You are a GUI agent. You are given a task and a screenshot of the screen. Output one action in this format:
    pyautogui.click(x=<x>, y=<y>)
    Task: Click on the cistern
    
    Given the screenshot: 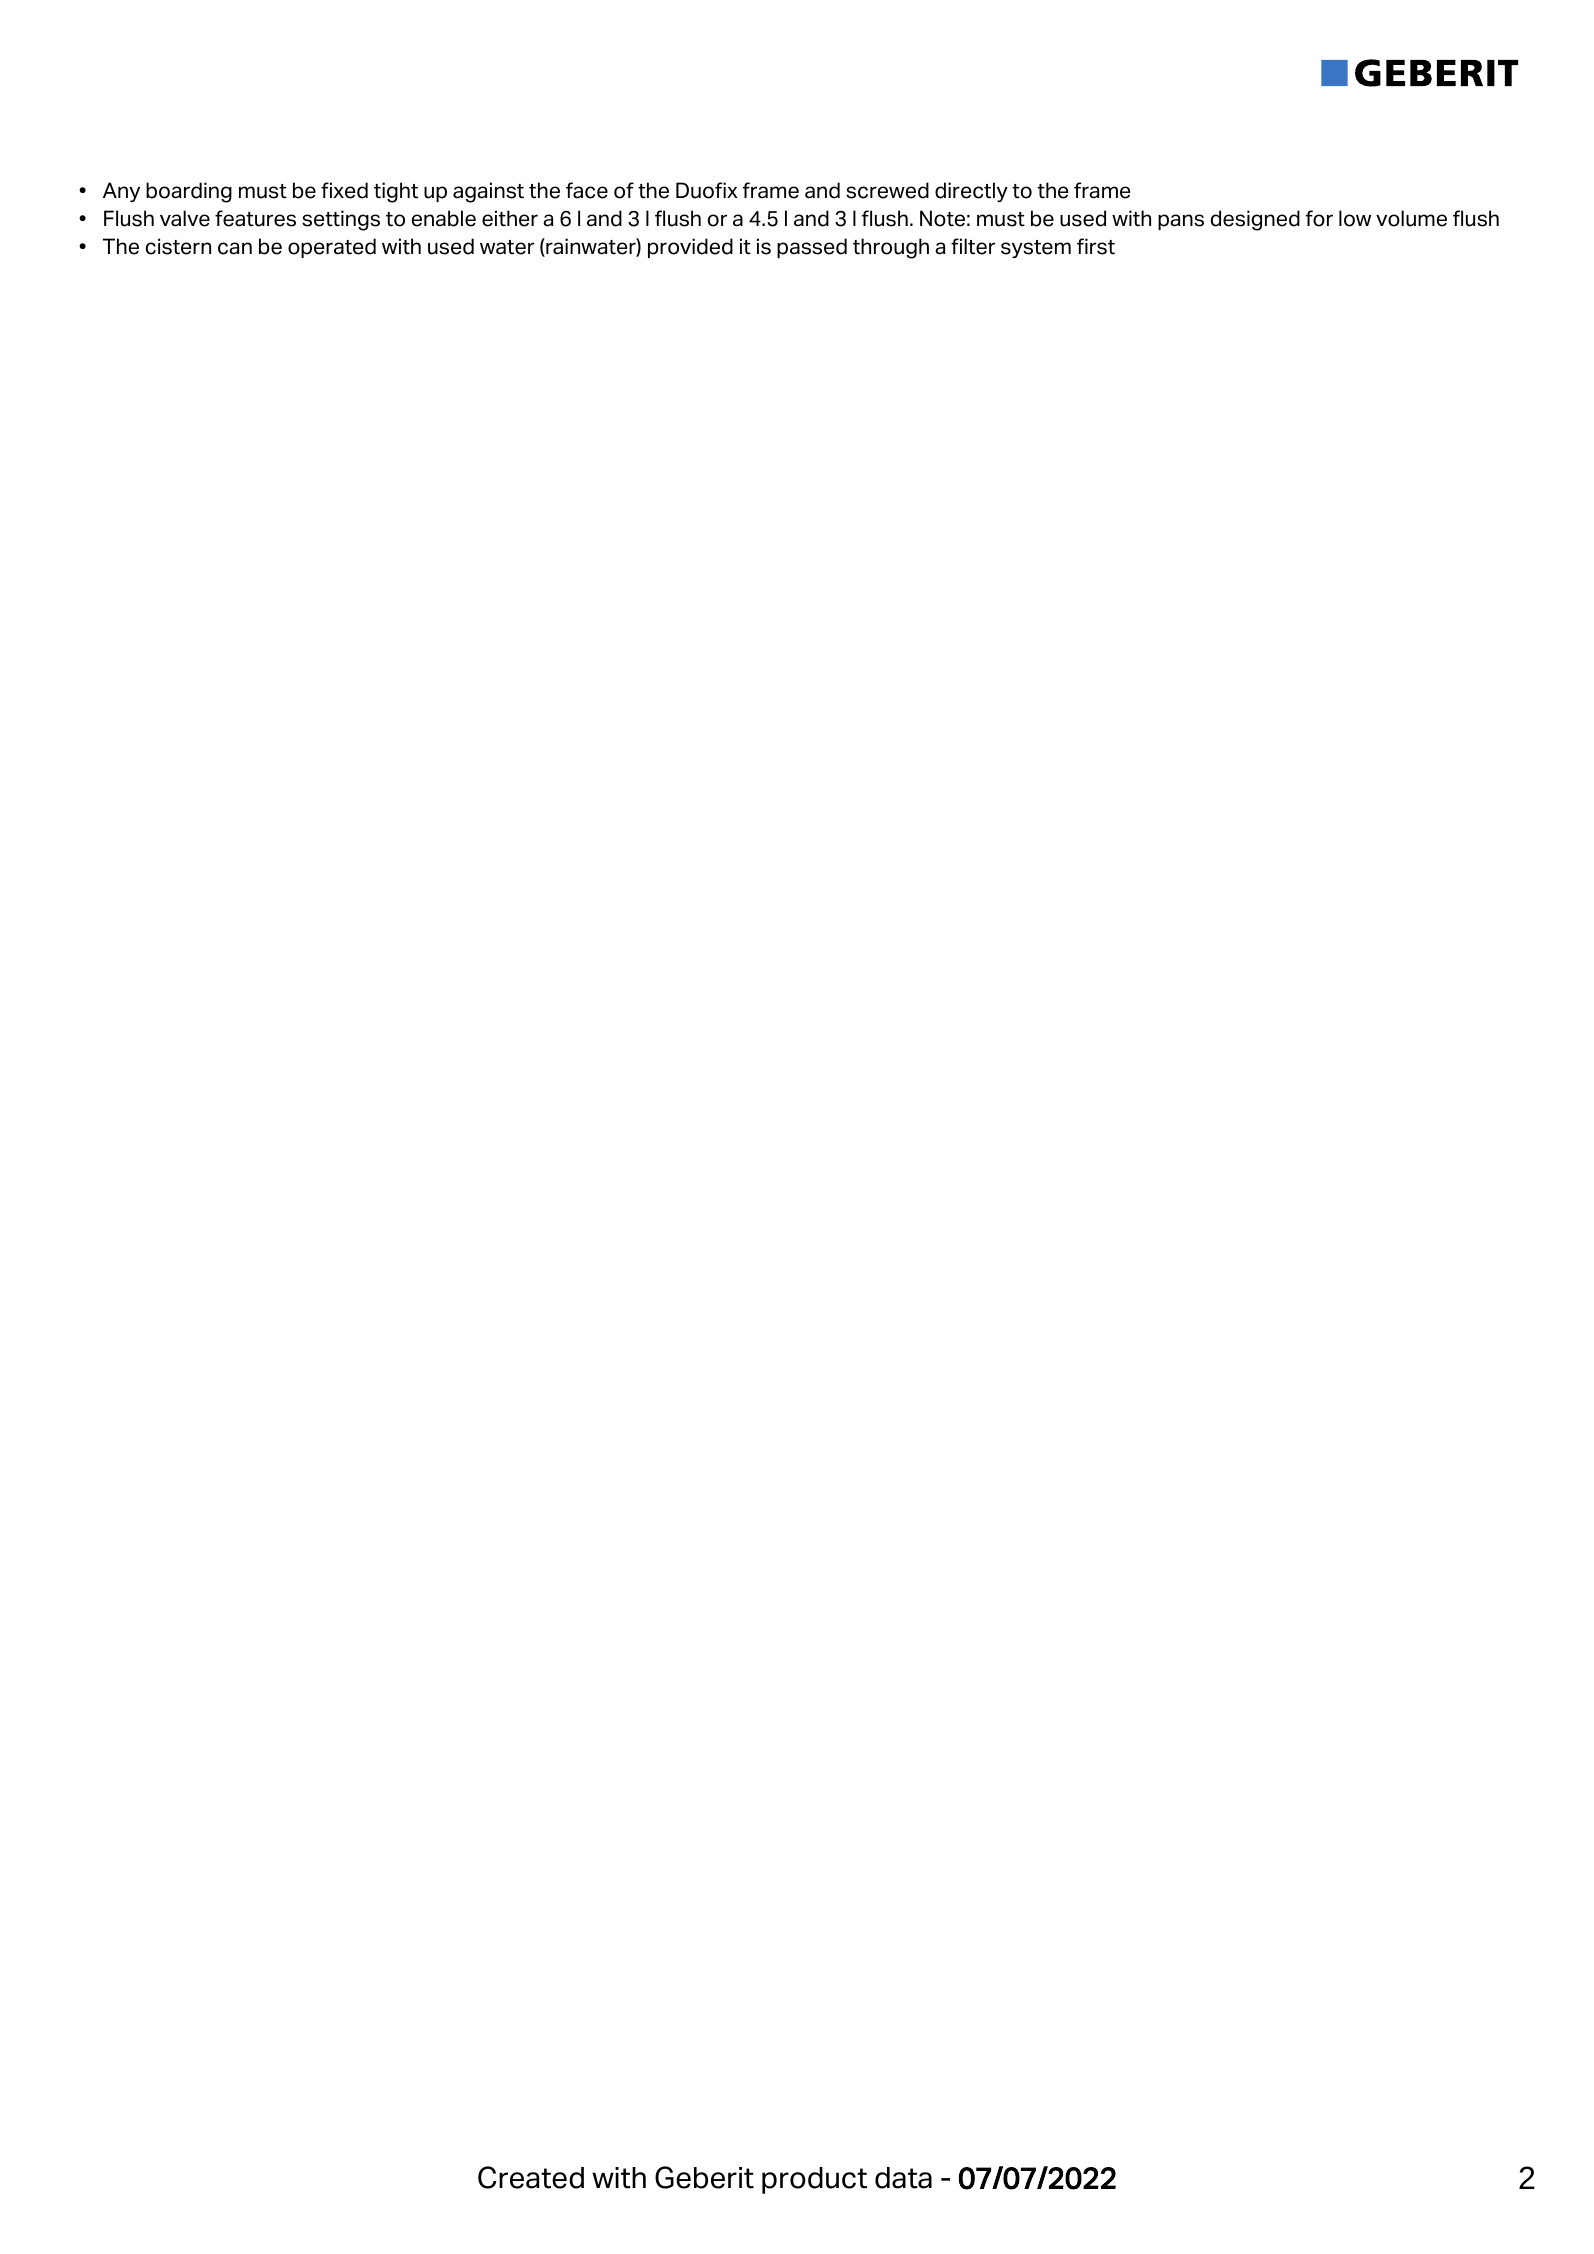 What is the action you would take?
    pyautogui.click(x=178, y=246)
